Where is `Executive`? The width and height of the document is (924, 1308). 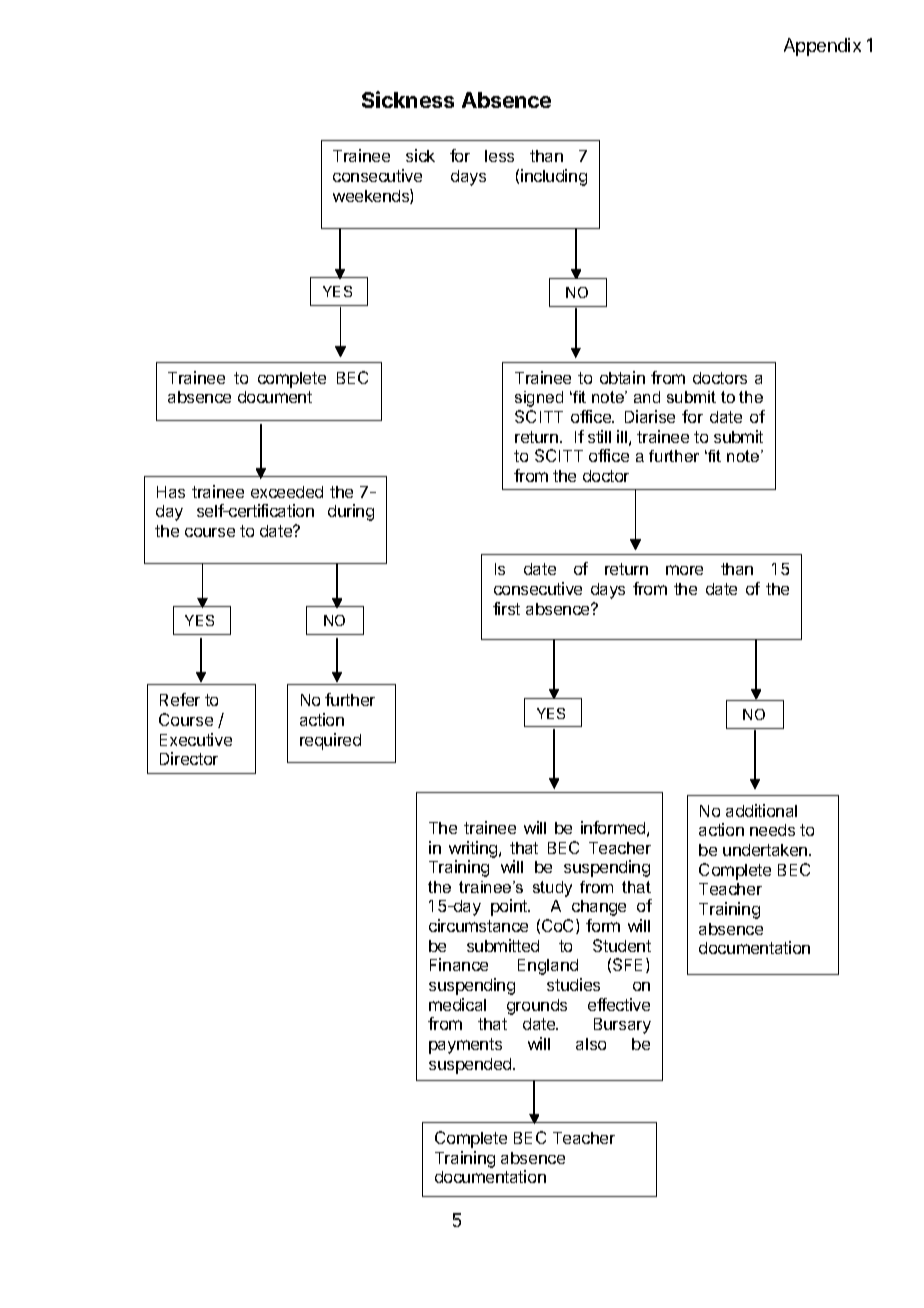 Executive is located at coordinates (196, 739).
